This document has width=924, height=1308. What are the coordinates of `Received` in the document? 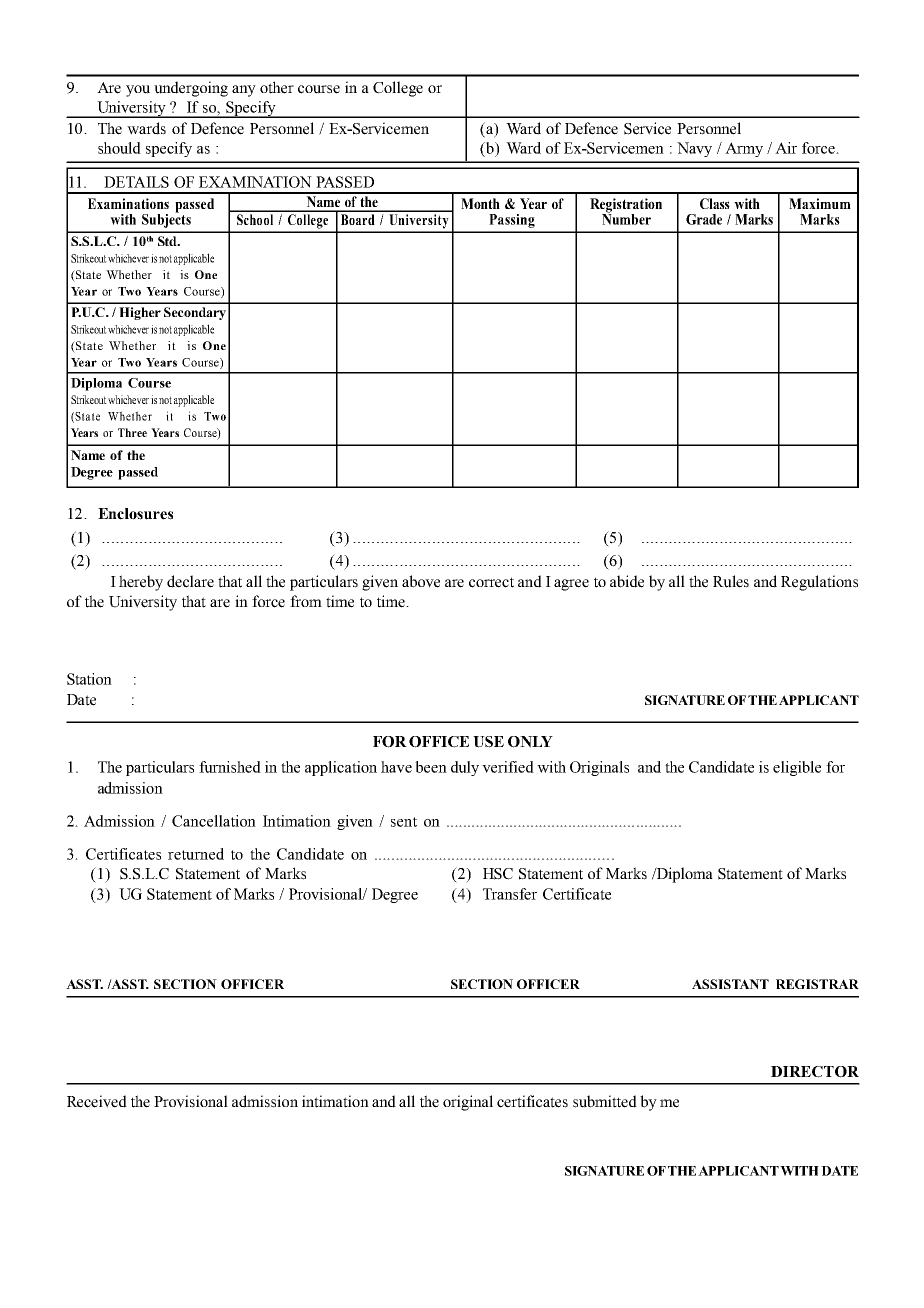 It's located at (97, 1101).
